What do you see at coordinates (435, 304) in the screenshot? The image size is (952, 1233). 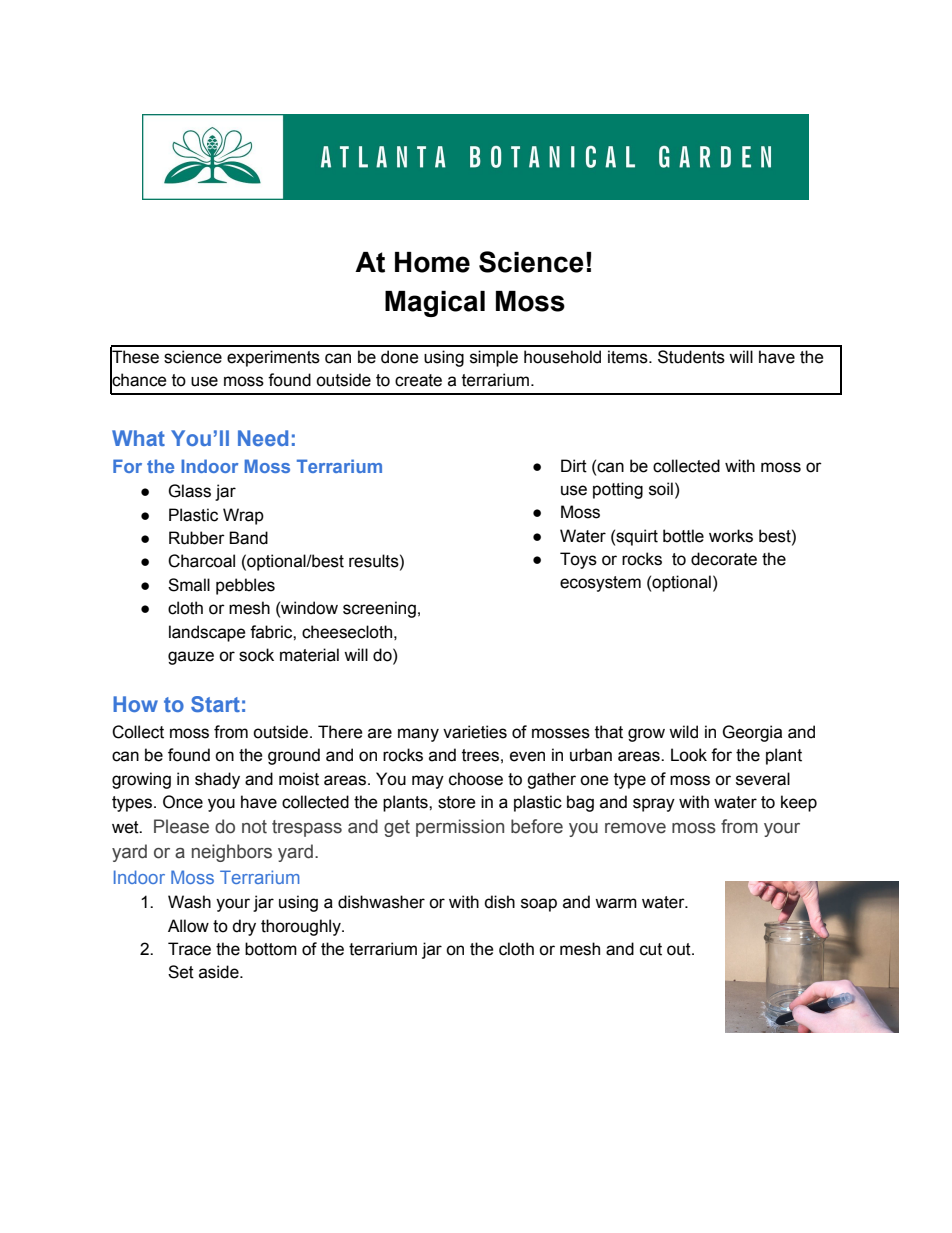 I see `Magical` at bounding box center [435, 304].
